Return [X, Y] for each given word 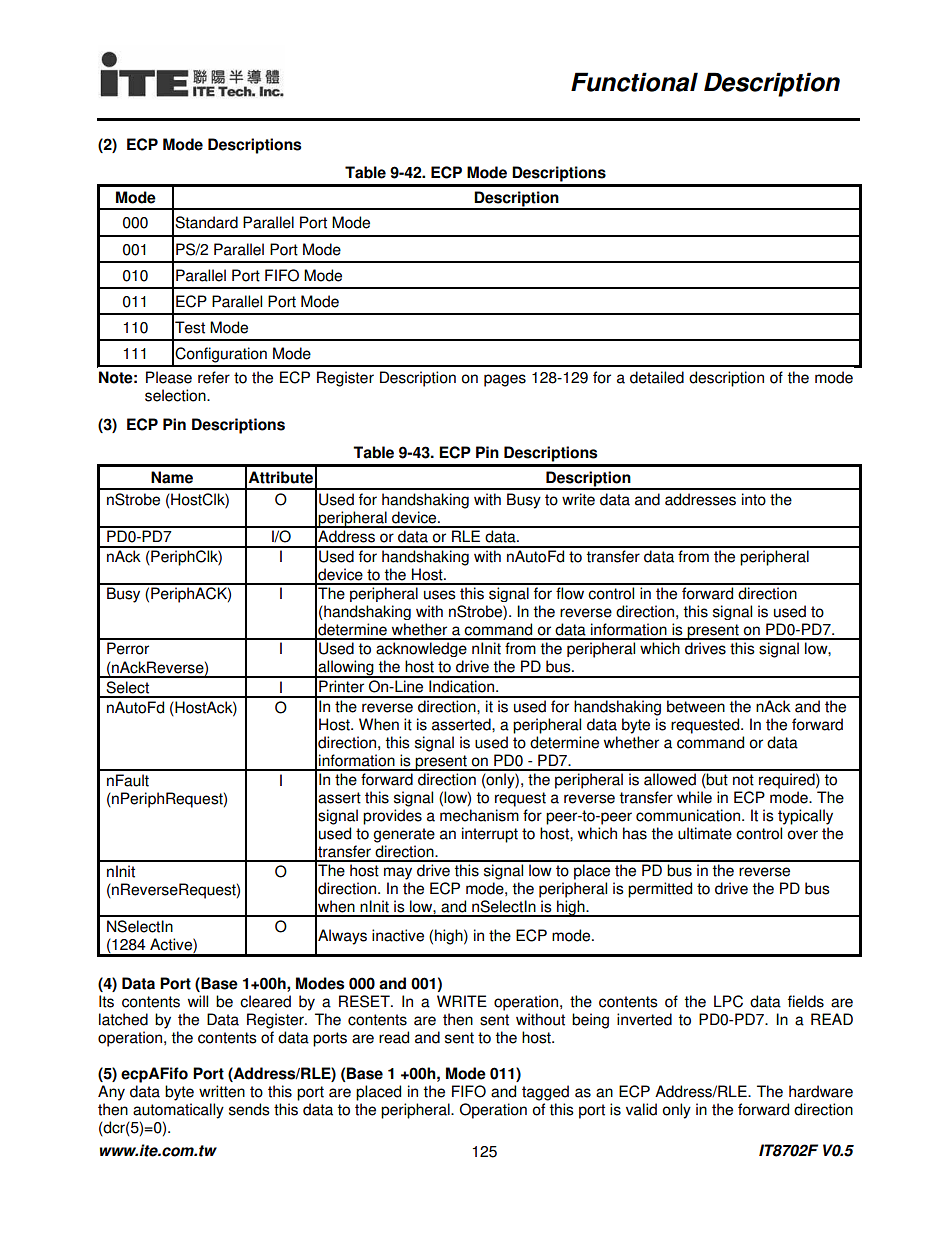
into [754, 499]
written [222, 1091]
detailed [657, 377]
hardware [821, 1091]
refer [214, 377]
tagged [545, 1093]
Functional [634, 82]
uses [440, 595]
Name [172, 477]
